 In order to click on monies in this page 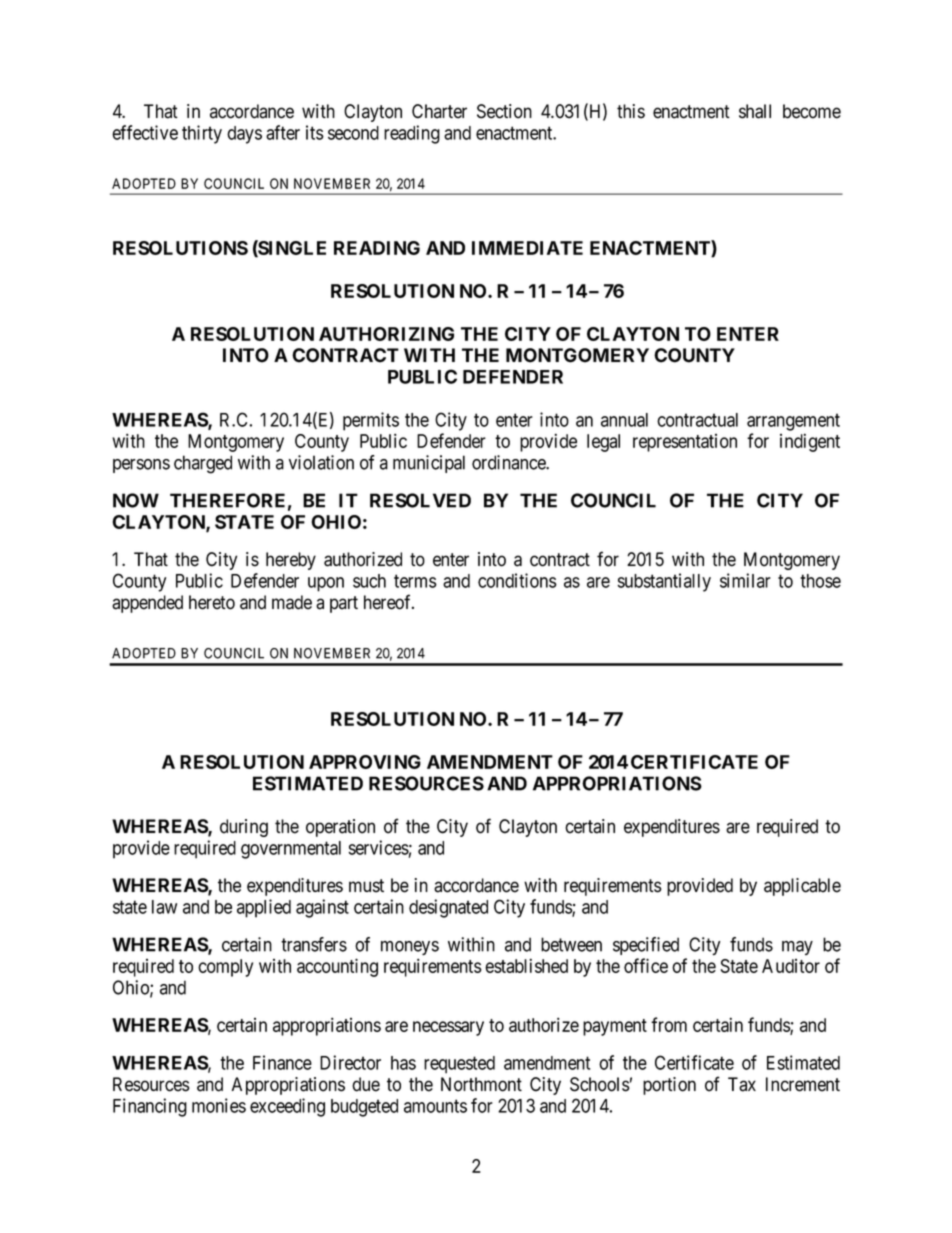, I will do `click(219, 1105)`.
